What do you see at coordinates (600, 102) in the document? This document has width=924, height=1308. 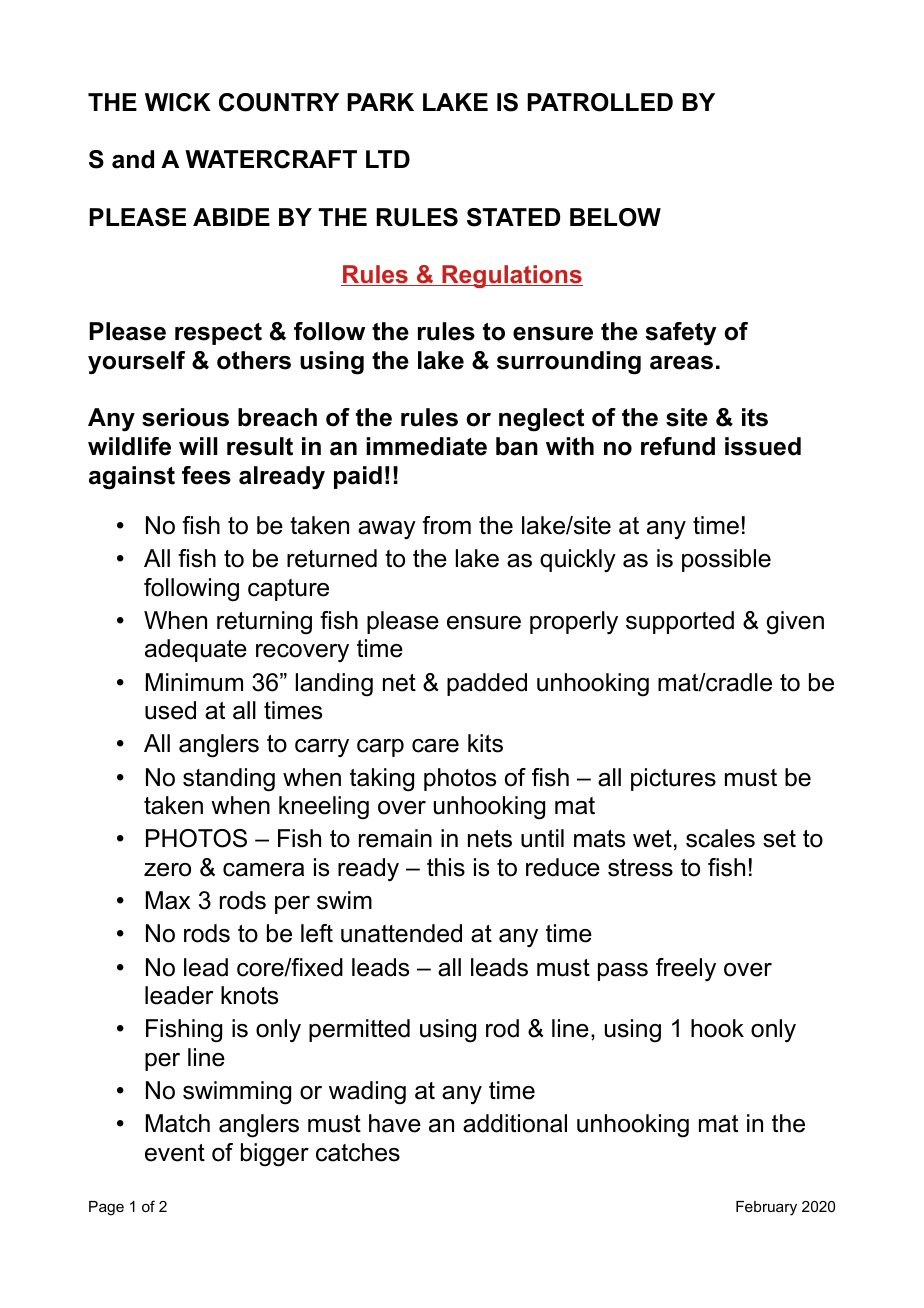 I see `PATROLLED` at bounding box center [600, 102].
